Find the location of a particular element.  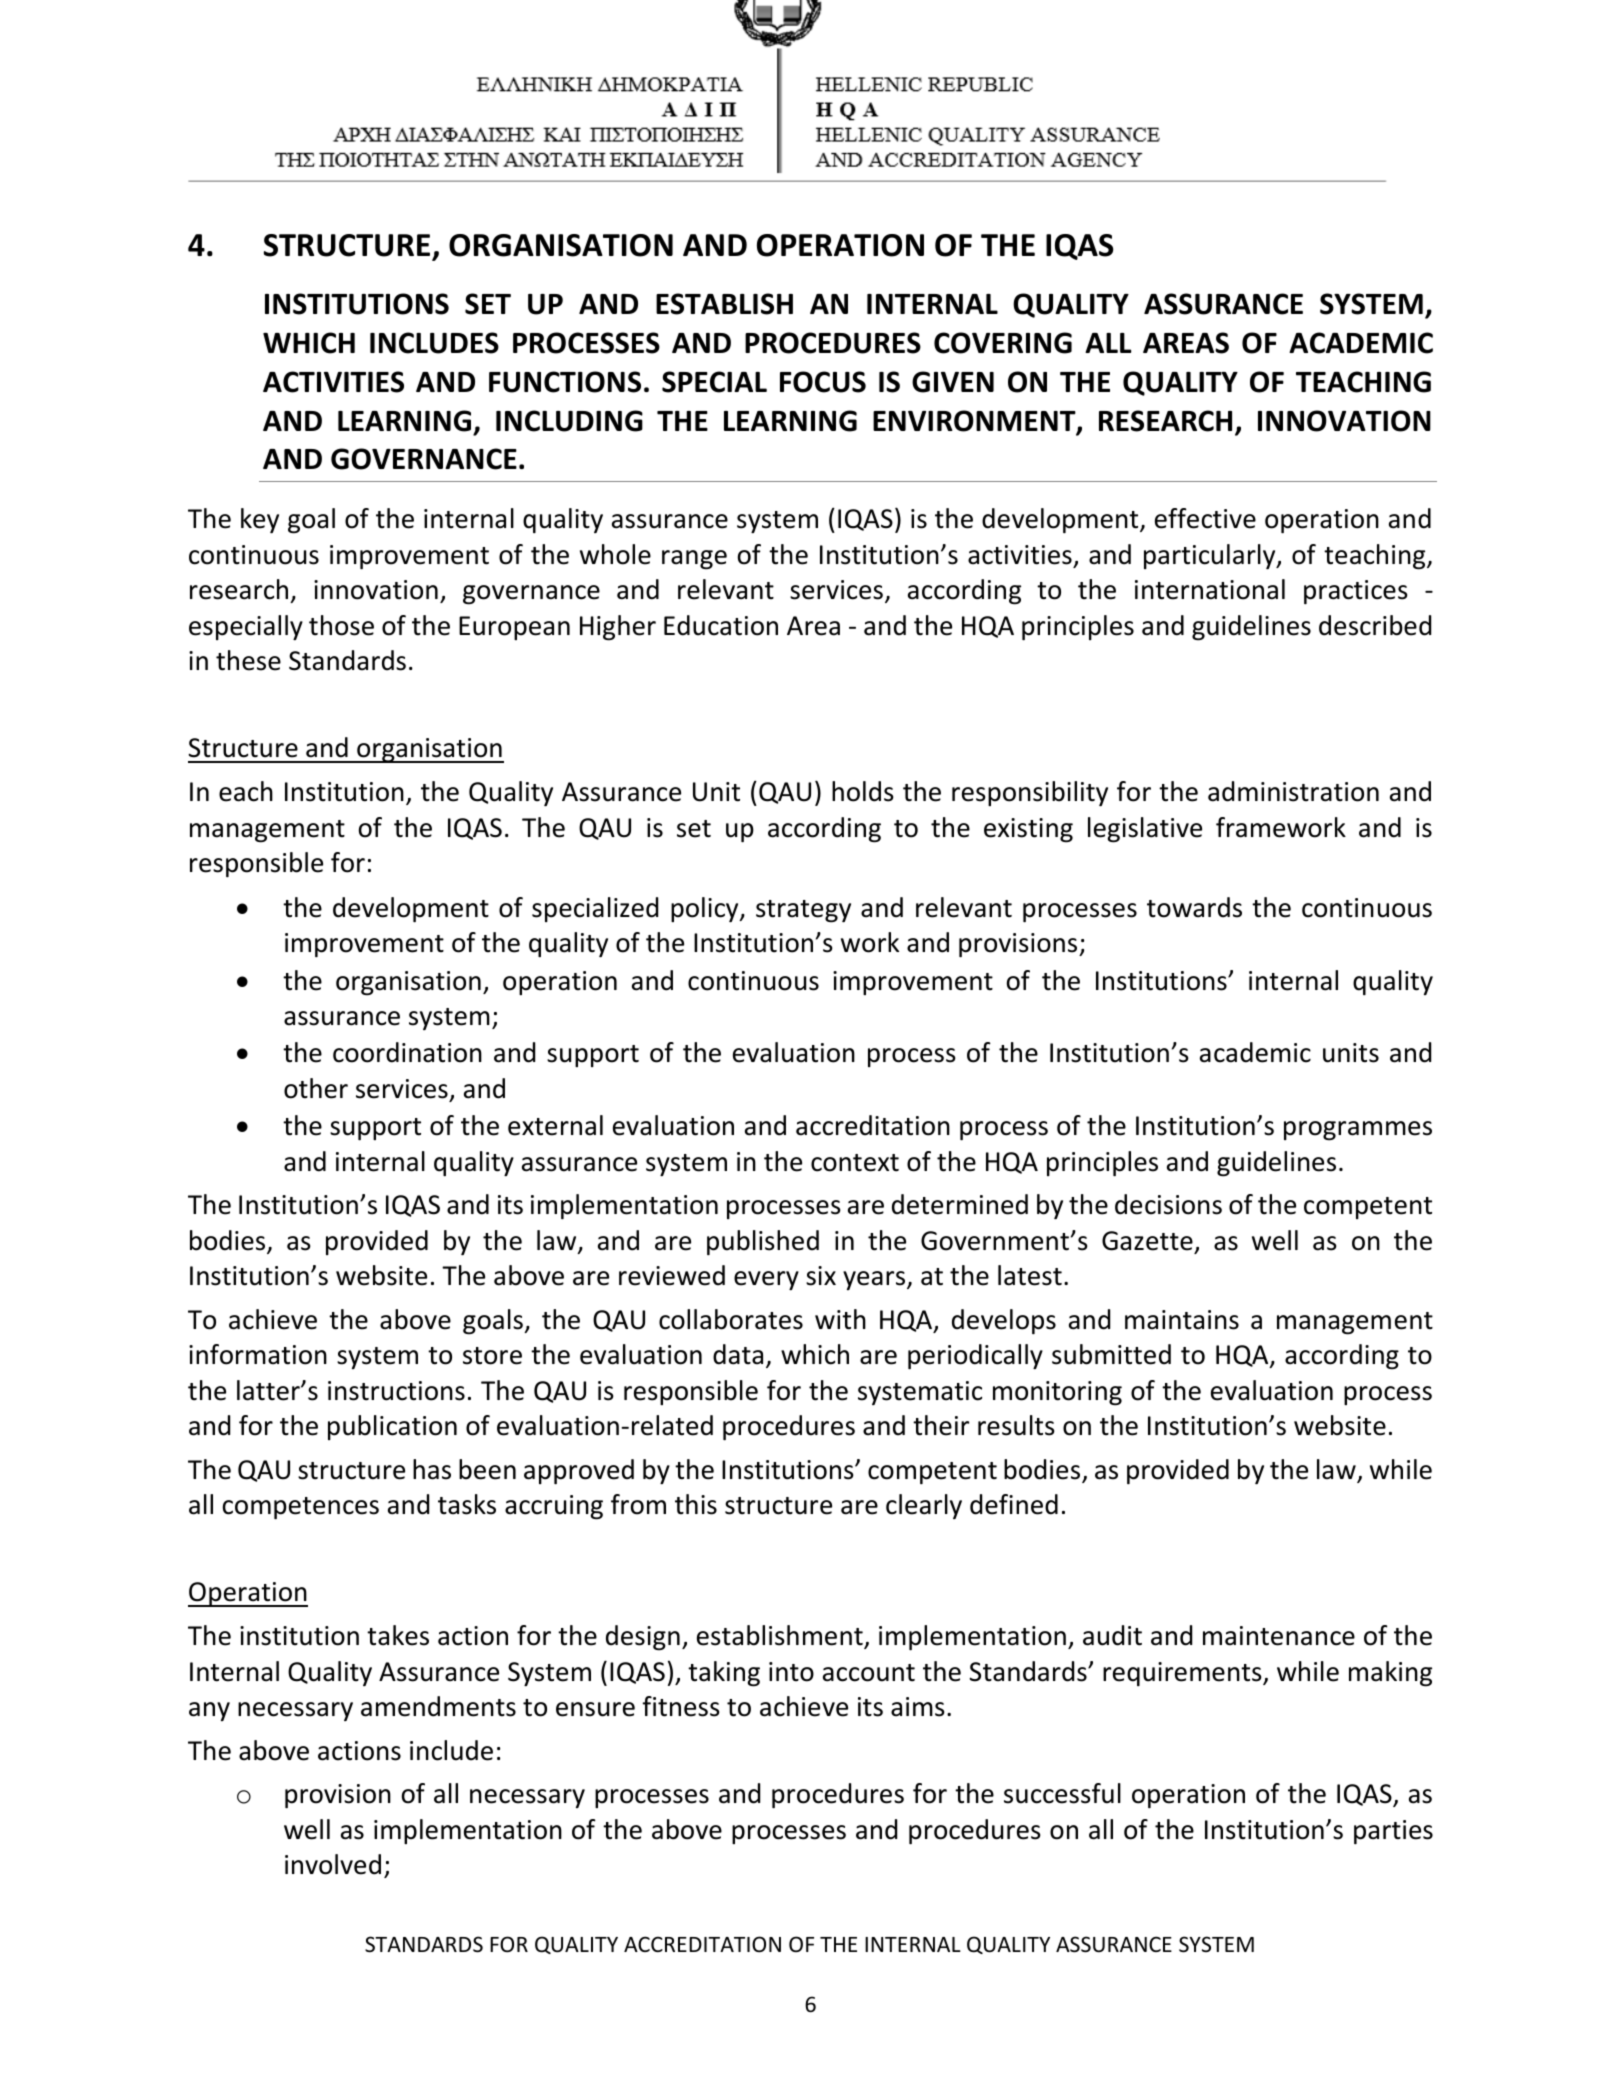

holds is located at coordinates (863, 791).
